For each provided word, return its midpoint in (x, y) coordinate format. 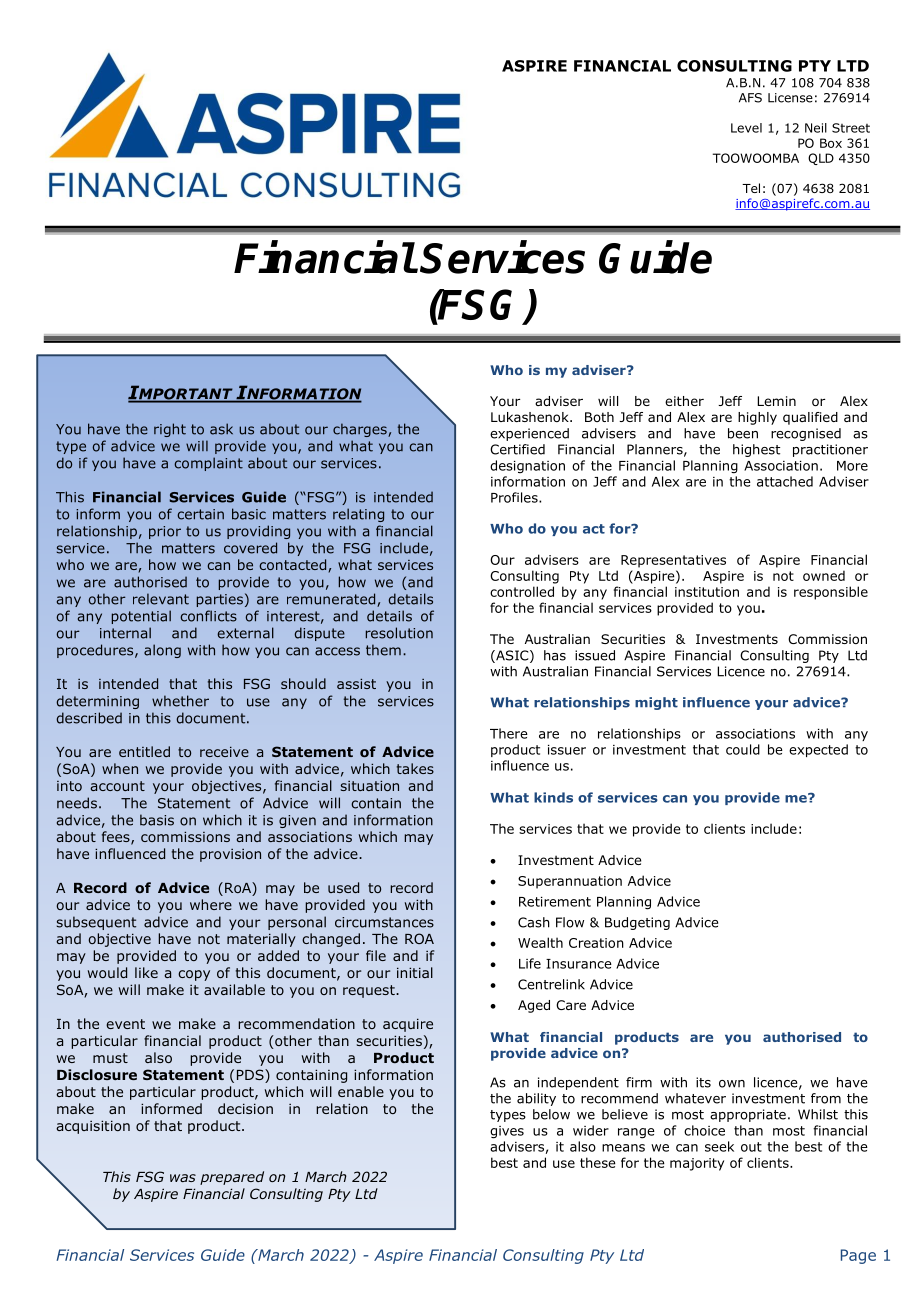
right (170, 430)
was (183, 1178)
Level (746, 128)
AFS (750, 98)
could (743, 749)
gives (507, 1132)
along (162, 651)
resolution (399, 633)
